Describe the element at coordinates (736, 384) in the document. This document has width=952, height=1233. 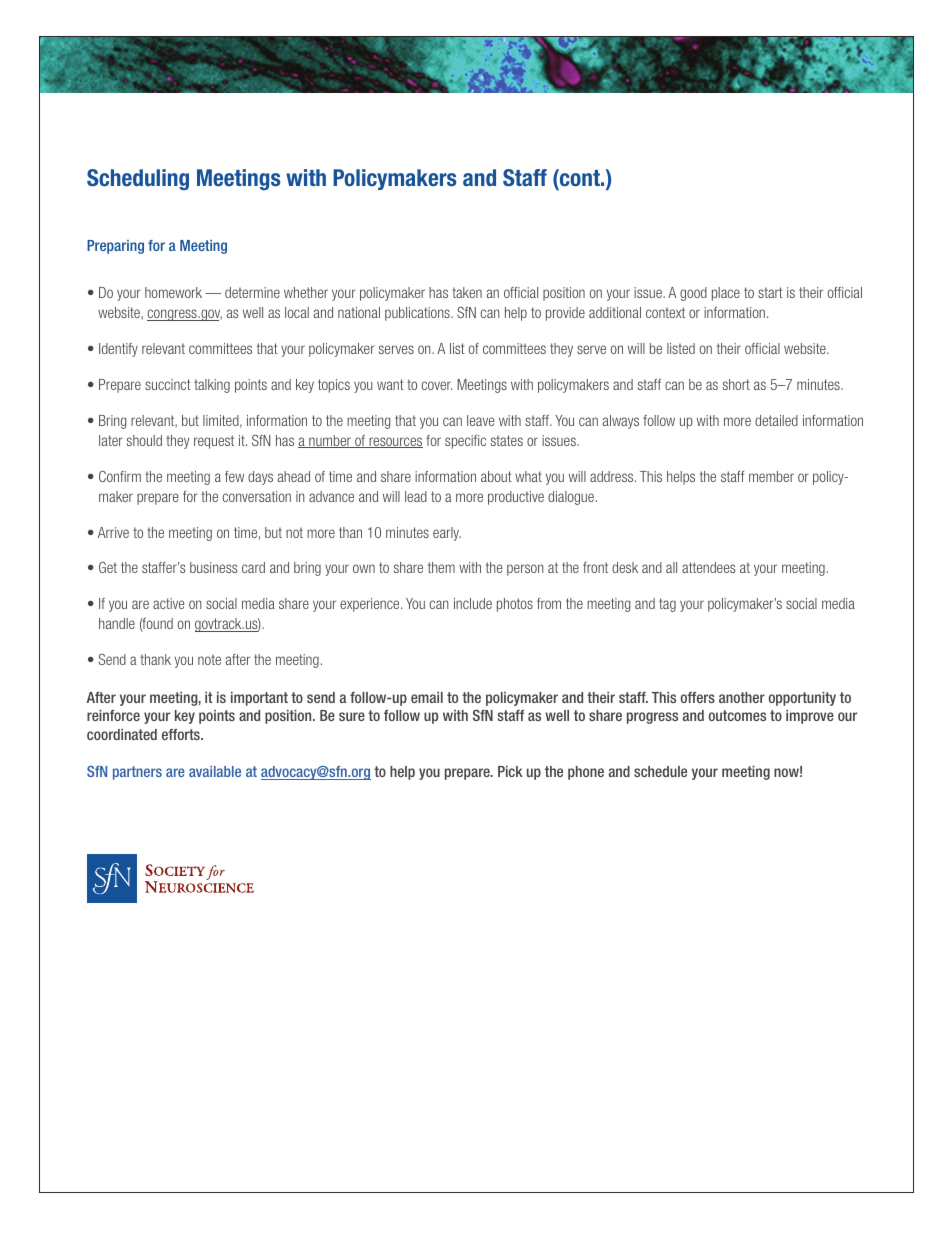
I see `short` at that location.
